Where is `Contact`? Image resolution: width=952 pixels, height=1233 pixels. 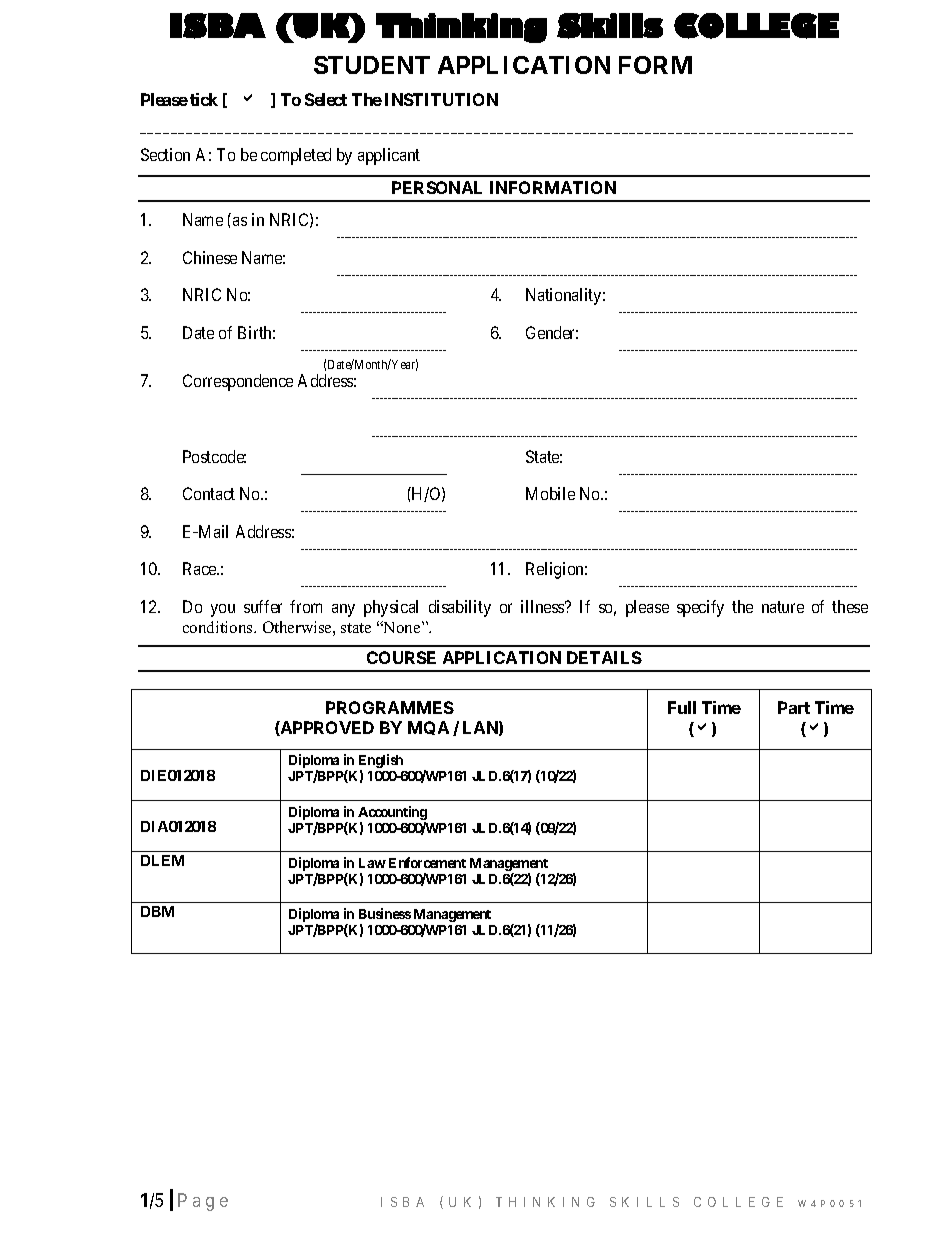 Contact is located at coordinates (209, 493).
